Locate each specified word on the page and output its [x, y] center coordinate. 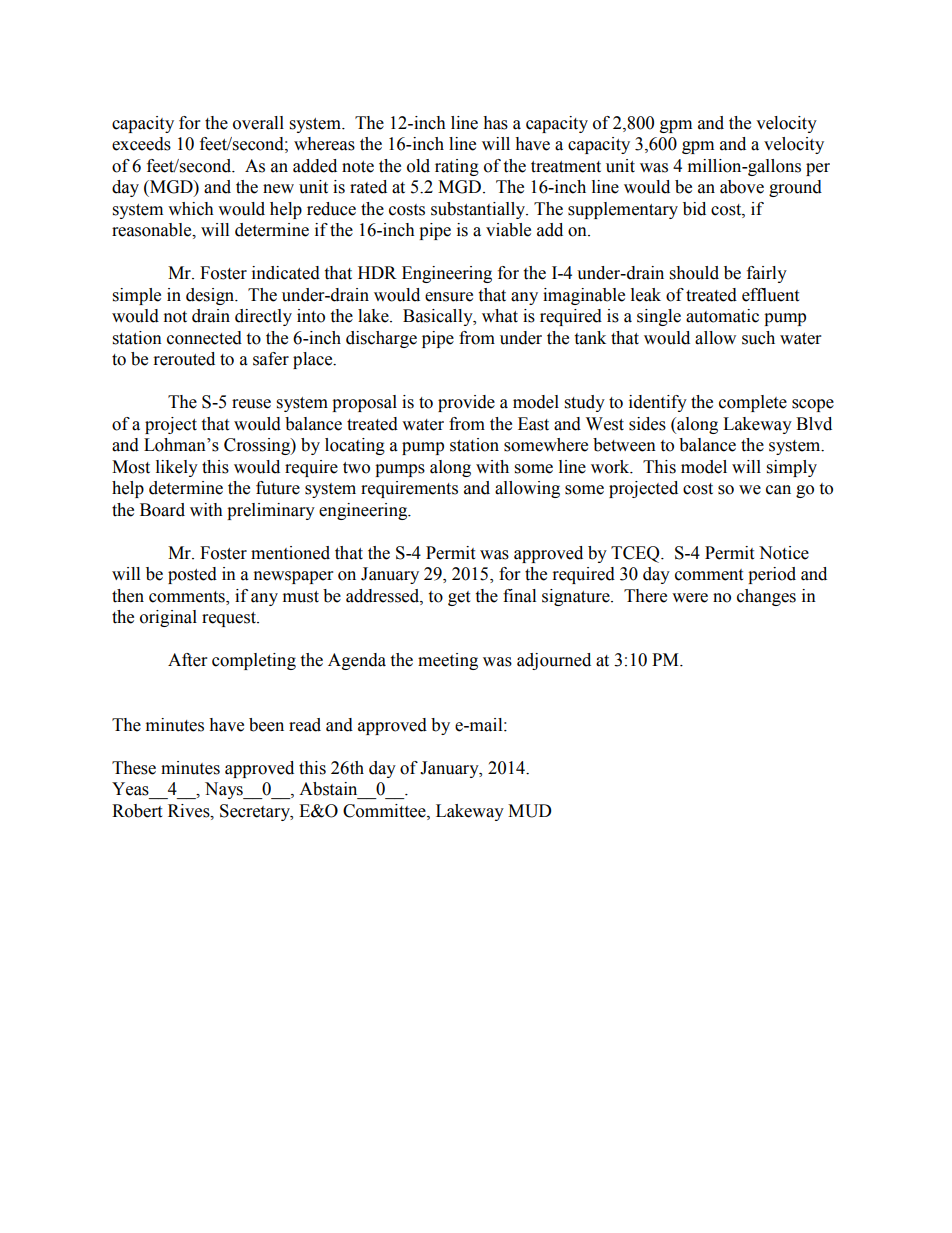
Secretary [256, 812]
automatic [722, 316]
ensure [449, 297]
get [459, 598]
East [533, 424]
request [230, 619]
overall [258, 123]
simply [792, 468]
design [211, 296]
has [495, 123]
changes [766, 597]
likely [177, 468]
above [742, 187]
